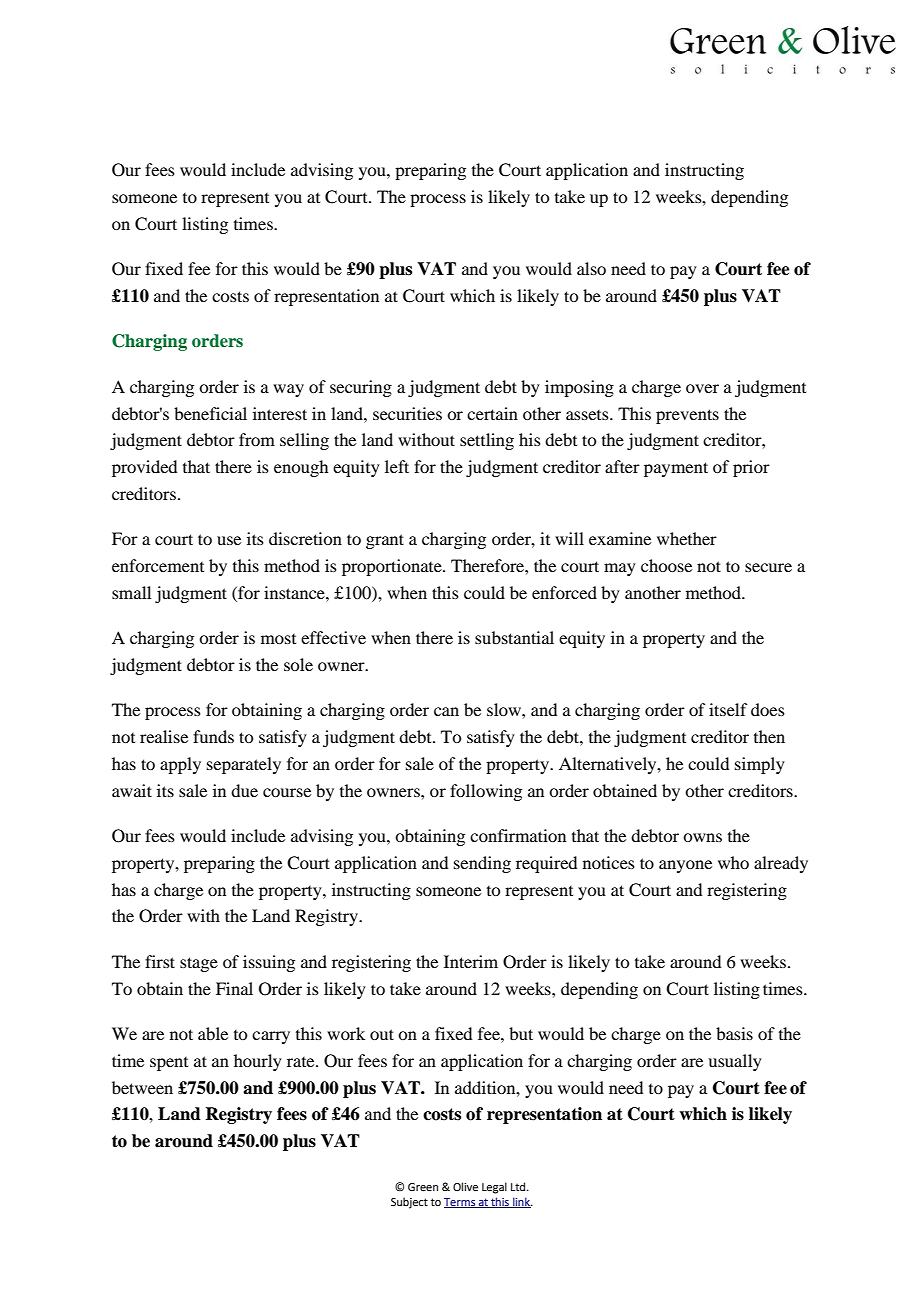 The height and width of the page is (1307, 924). Describe the element at coordinates (199, 964) in the page. I see `stage` at that location.
